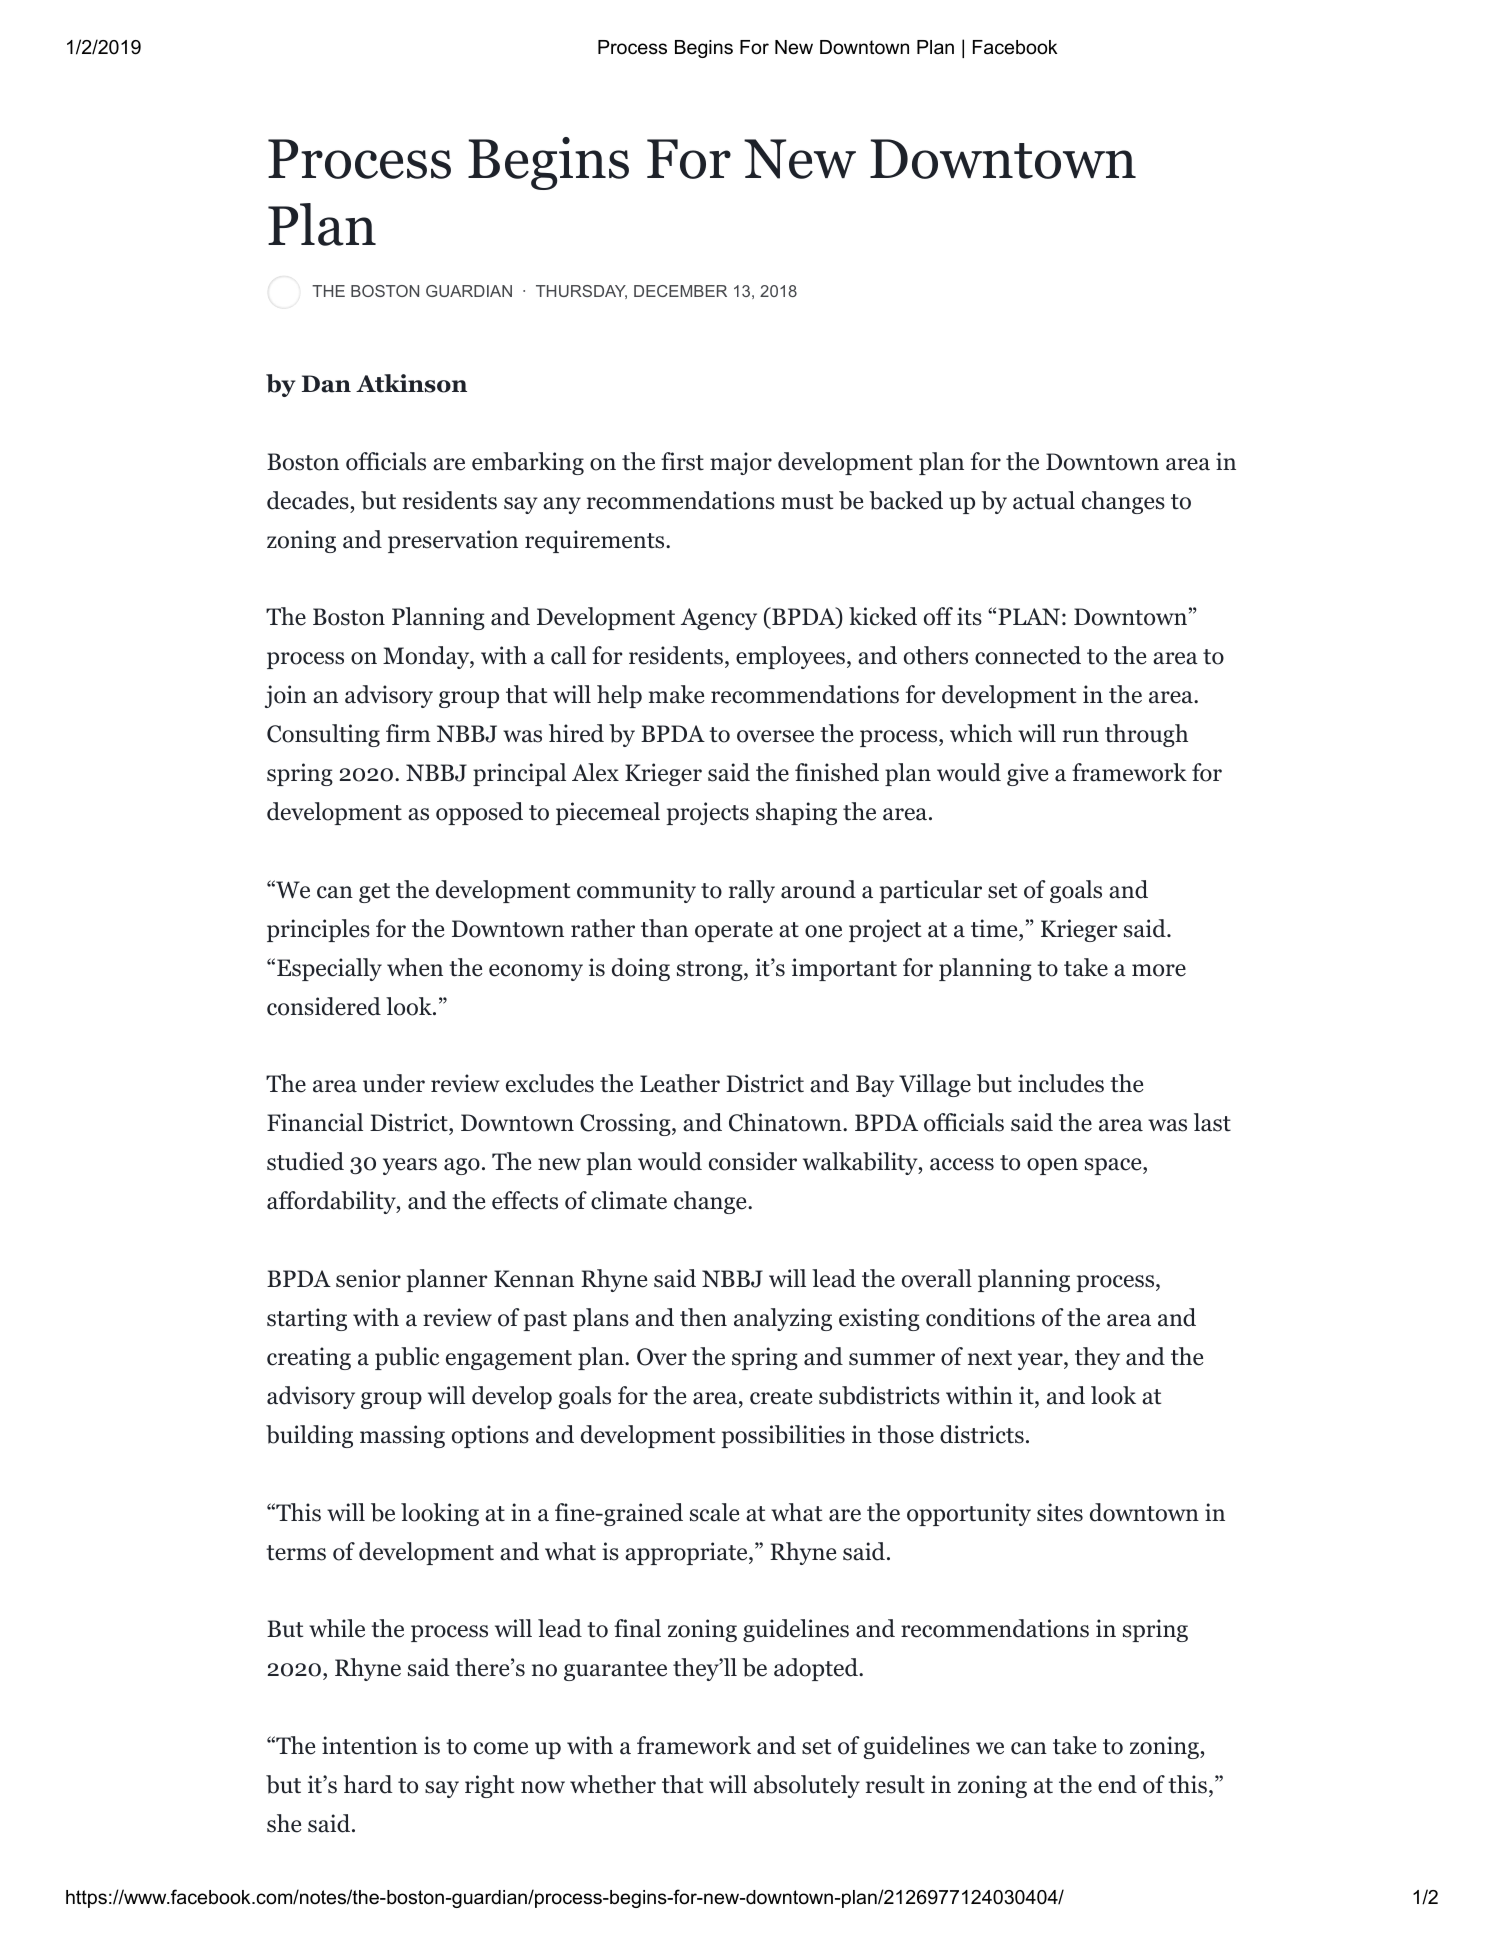 This image has height=1946, width=1504. Describe the element at coordinates (411, 383) in the image. I see `Atkinson` at that location.
